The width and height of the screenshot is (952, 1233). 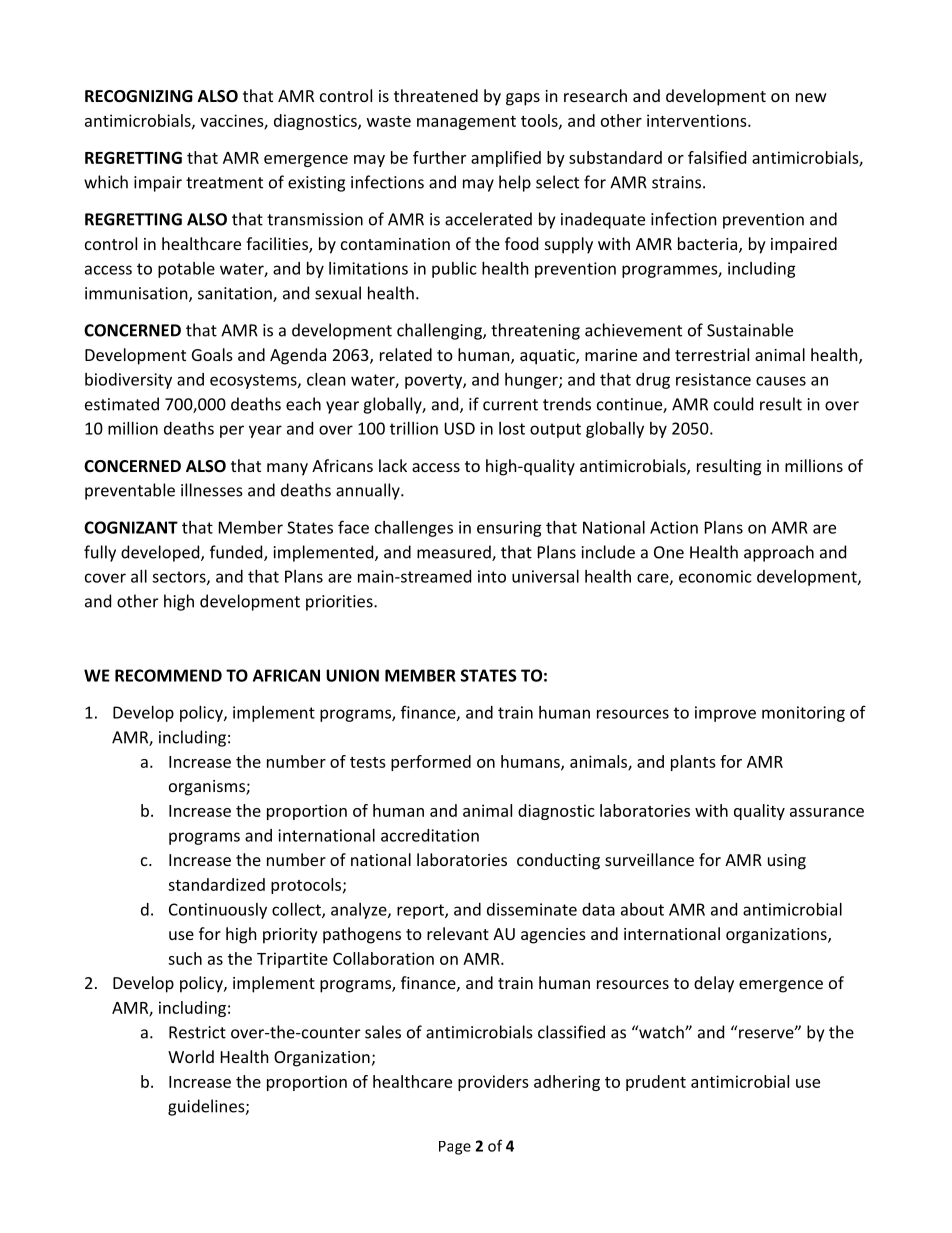 I want to click on USD, so click(x=459, y=428).
